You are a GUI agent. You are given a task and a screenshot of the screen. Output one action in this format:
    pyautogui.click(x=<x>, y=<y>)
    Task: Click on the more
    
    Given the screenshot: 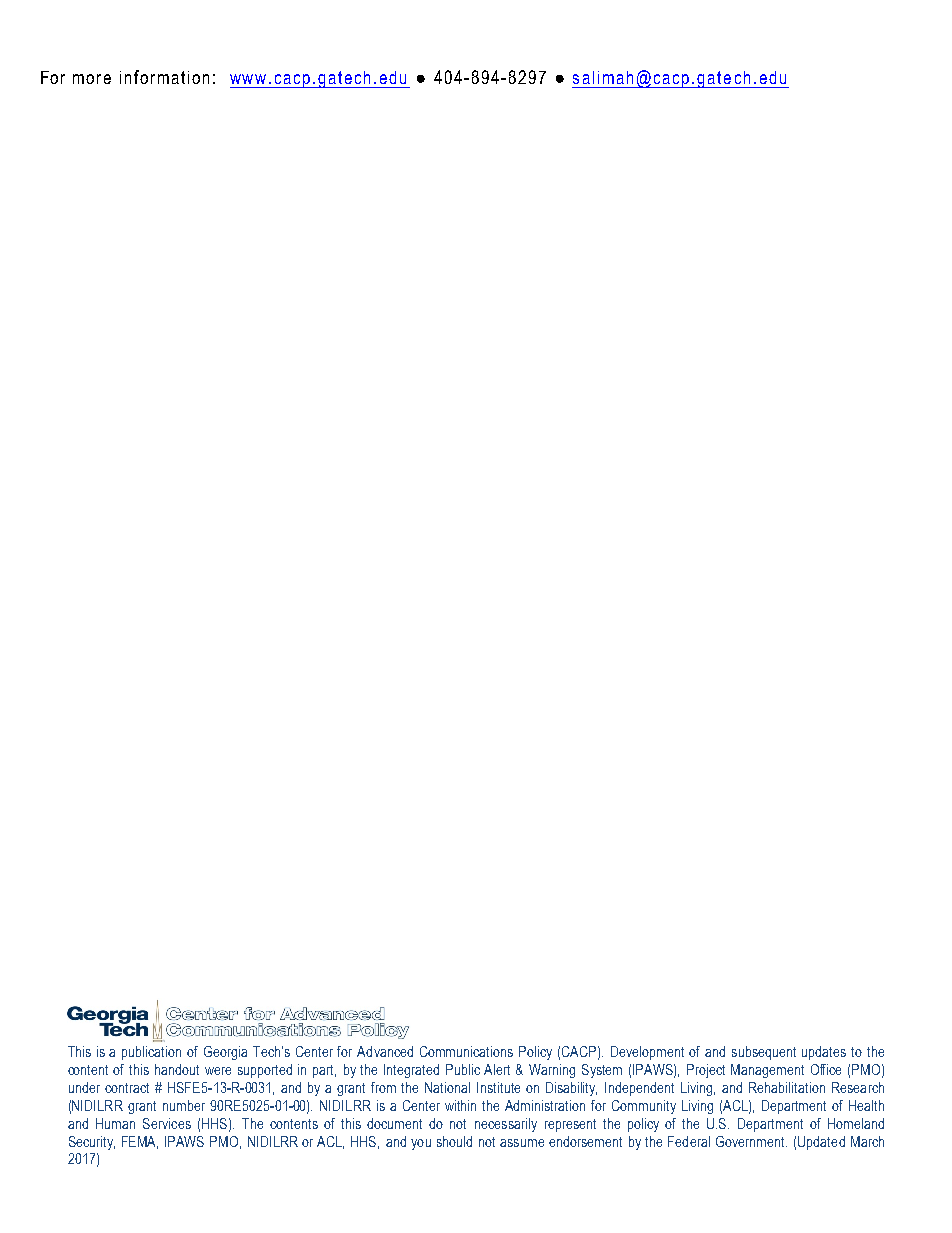 What is the action you would take?
    pyautogui.click(x=92, y=79)
